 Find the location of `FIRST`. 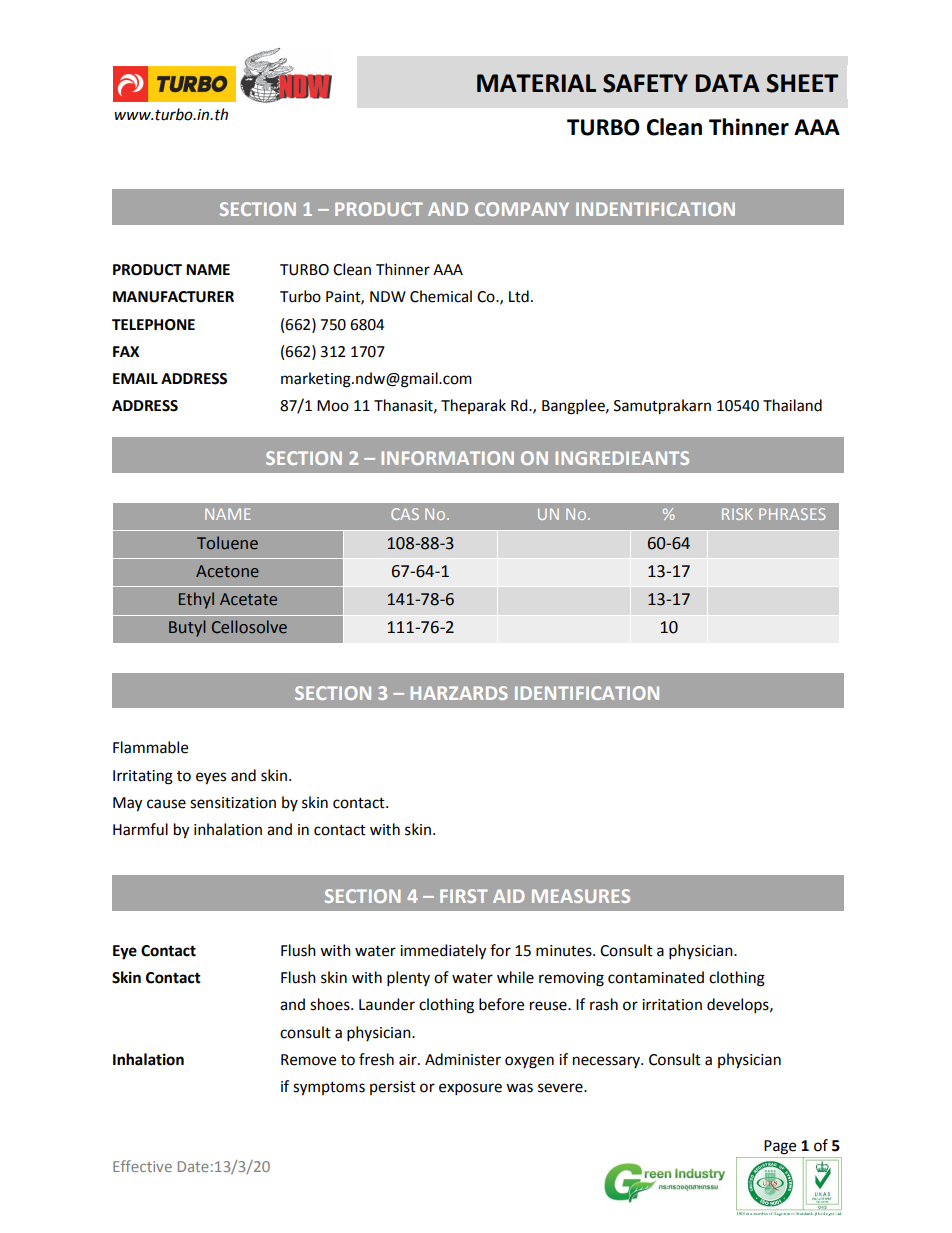

FIRST is located at coordinates (464, 896).
